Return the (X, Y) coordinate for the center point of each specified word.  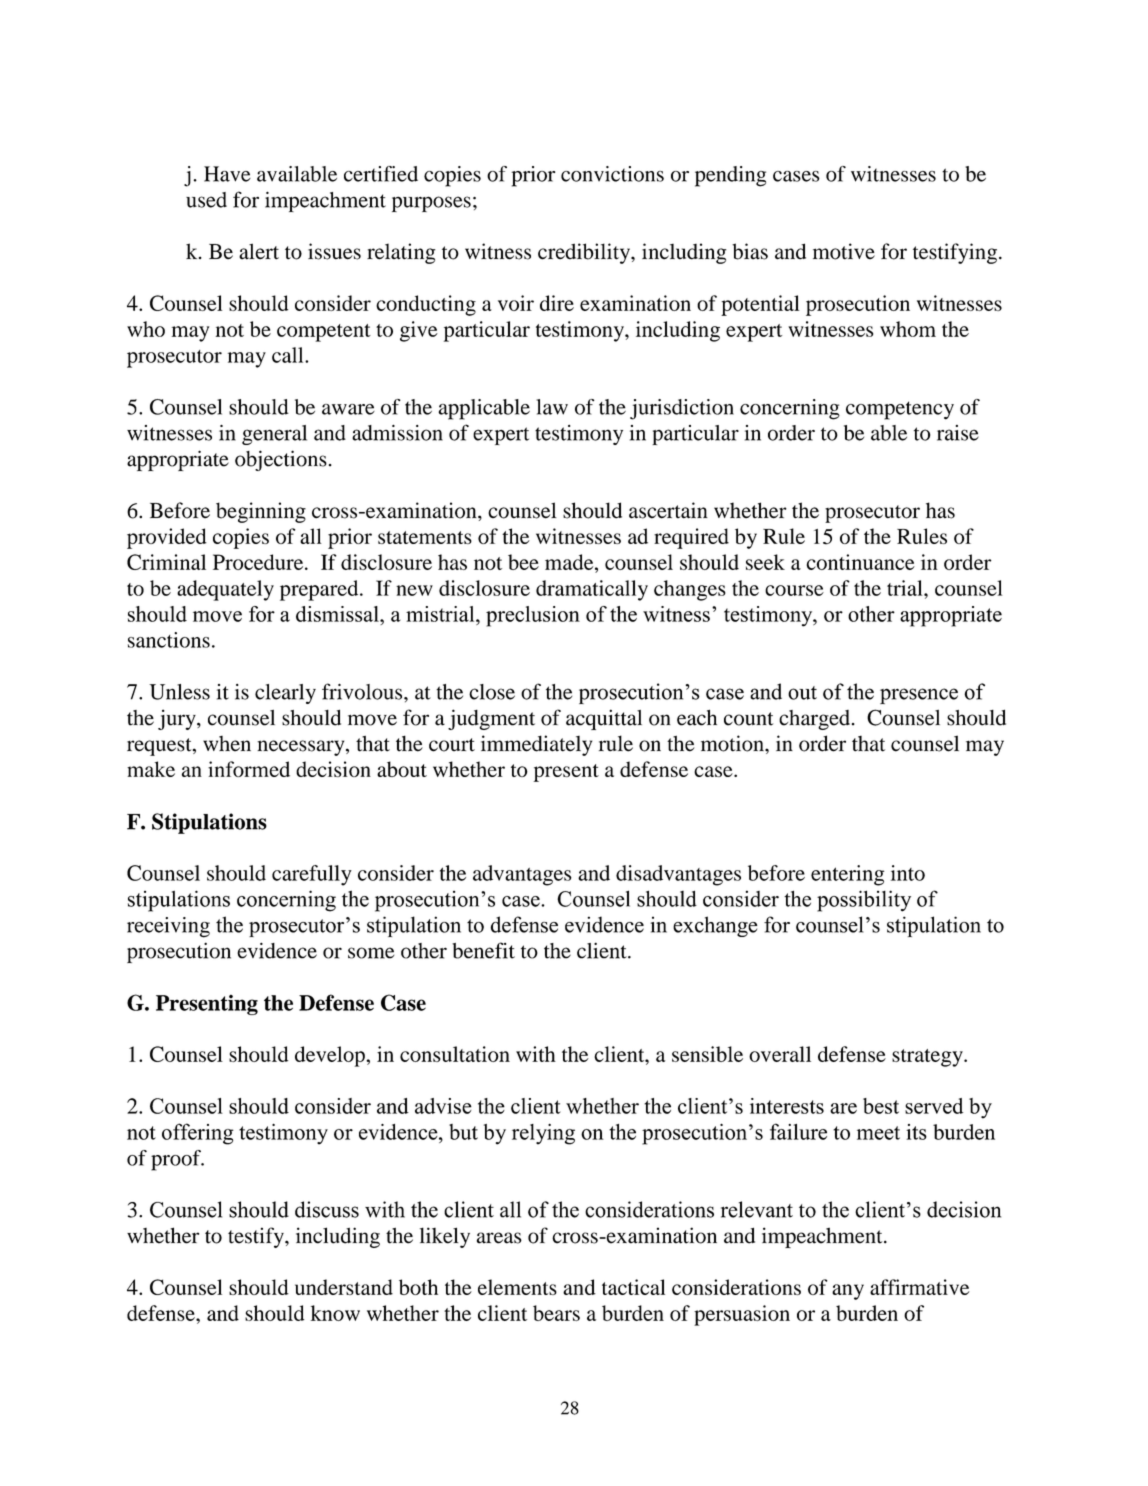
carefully (312, 875)
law (552, 407)
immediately (536, 745)
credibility (585, 253)
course (794, 590)
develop (331, 1056)
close (492, 692)
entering (847, 875)
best (881, 1106)
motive (844, 251)
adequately (225, 590)
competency (900, 410)
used (206, 200)
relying (543, 1134)
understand (344, 1287)
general (274, 435)
